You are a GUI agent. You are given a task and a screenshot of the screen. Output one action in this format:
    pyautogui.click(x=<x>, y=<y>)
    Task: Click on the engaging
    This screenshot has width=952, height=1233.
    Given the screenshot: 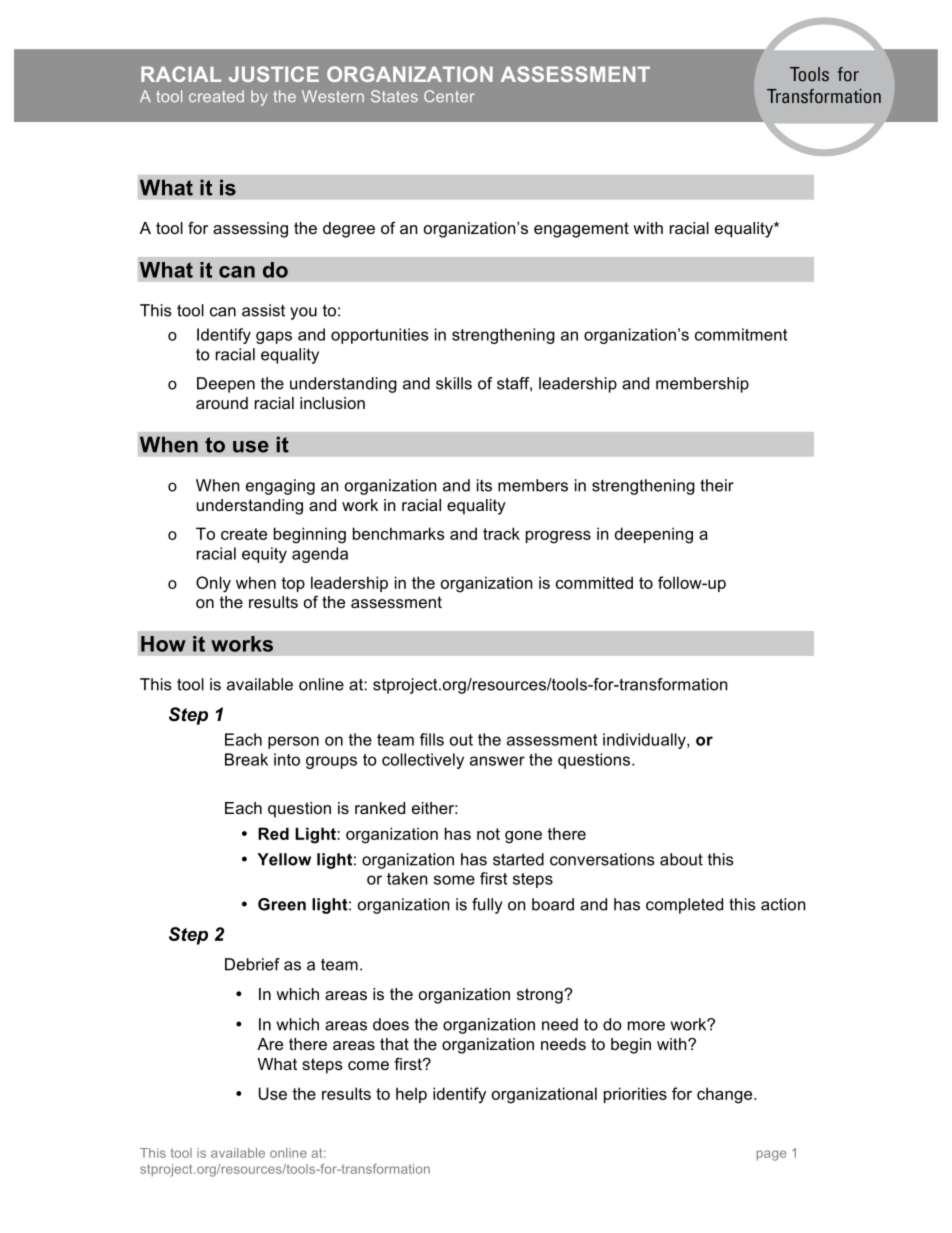 What is the action you would take?
    pyautogui.click(x=280, y=487)
